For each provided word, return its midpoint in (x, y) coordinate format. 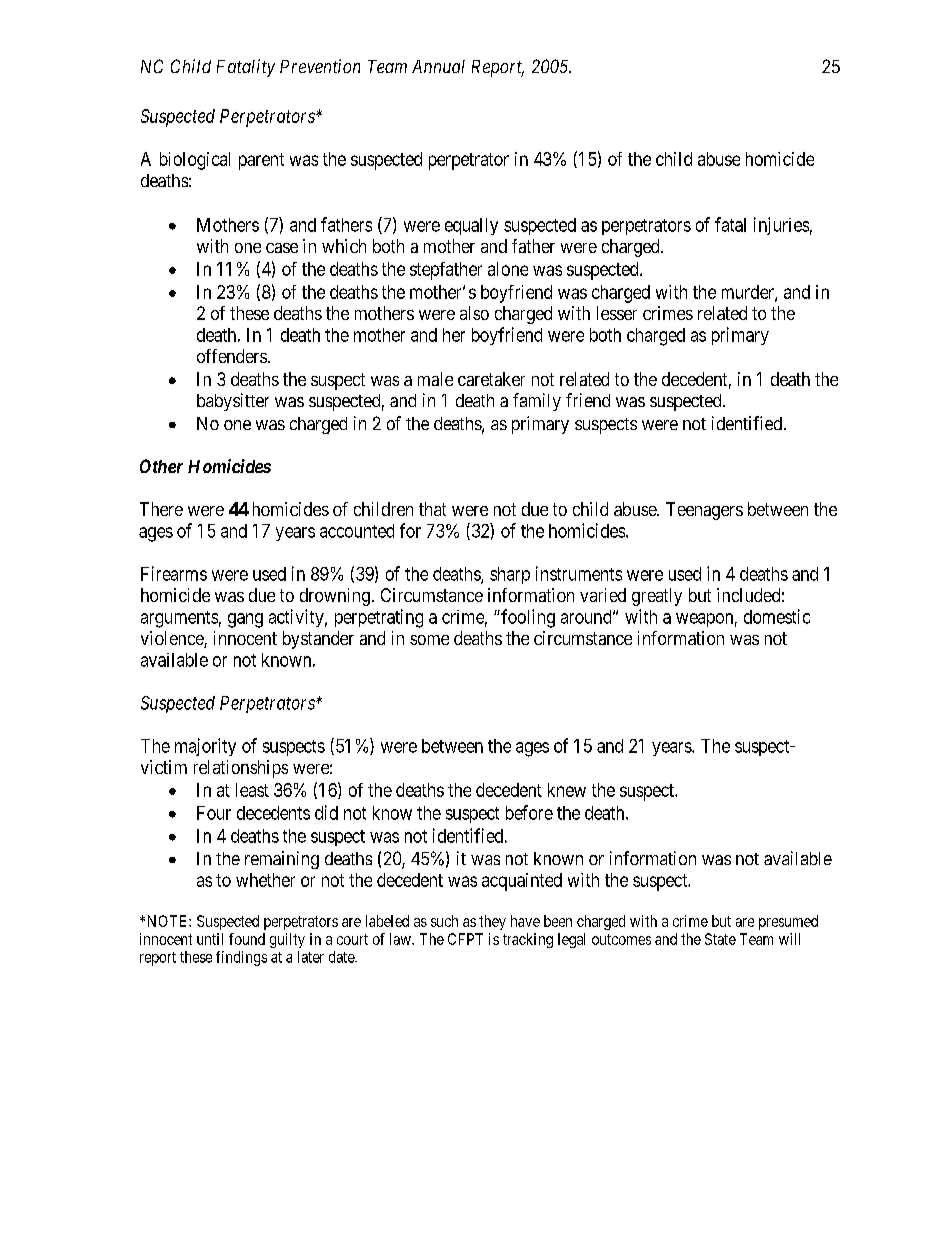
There (161, 509)
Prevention (320, 66)
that (432, 509)
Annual (438, 66)
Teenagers (704, 511)
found (247, 939)
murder (749, 293)
